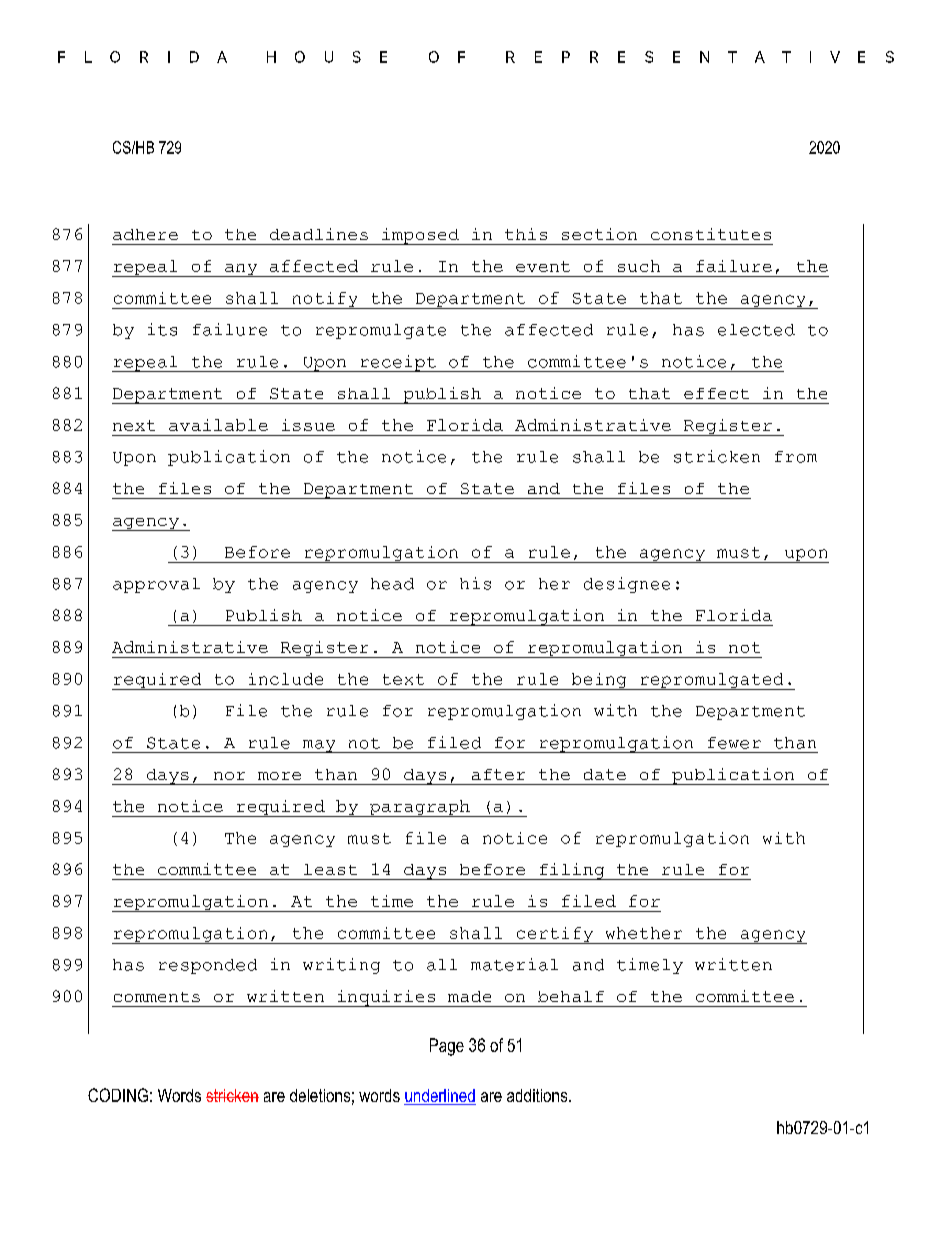  Describe the element at coordinates (118, 1095) in the document. I see `CODING` at that location.
